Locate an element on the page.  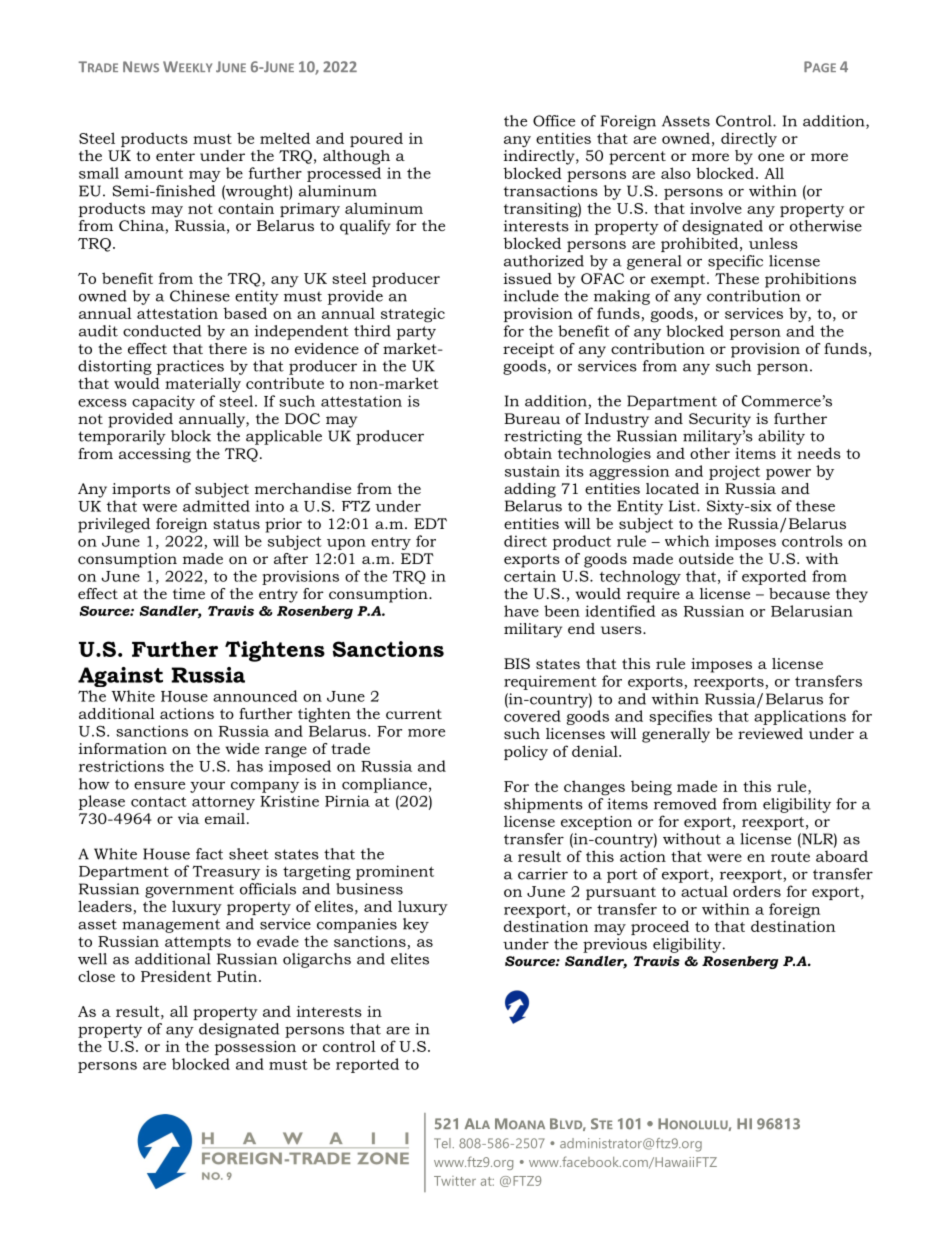
via is located at coordinates (188, 818).
